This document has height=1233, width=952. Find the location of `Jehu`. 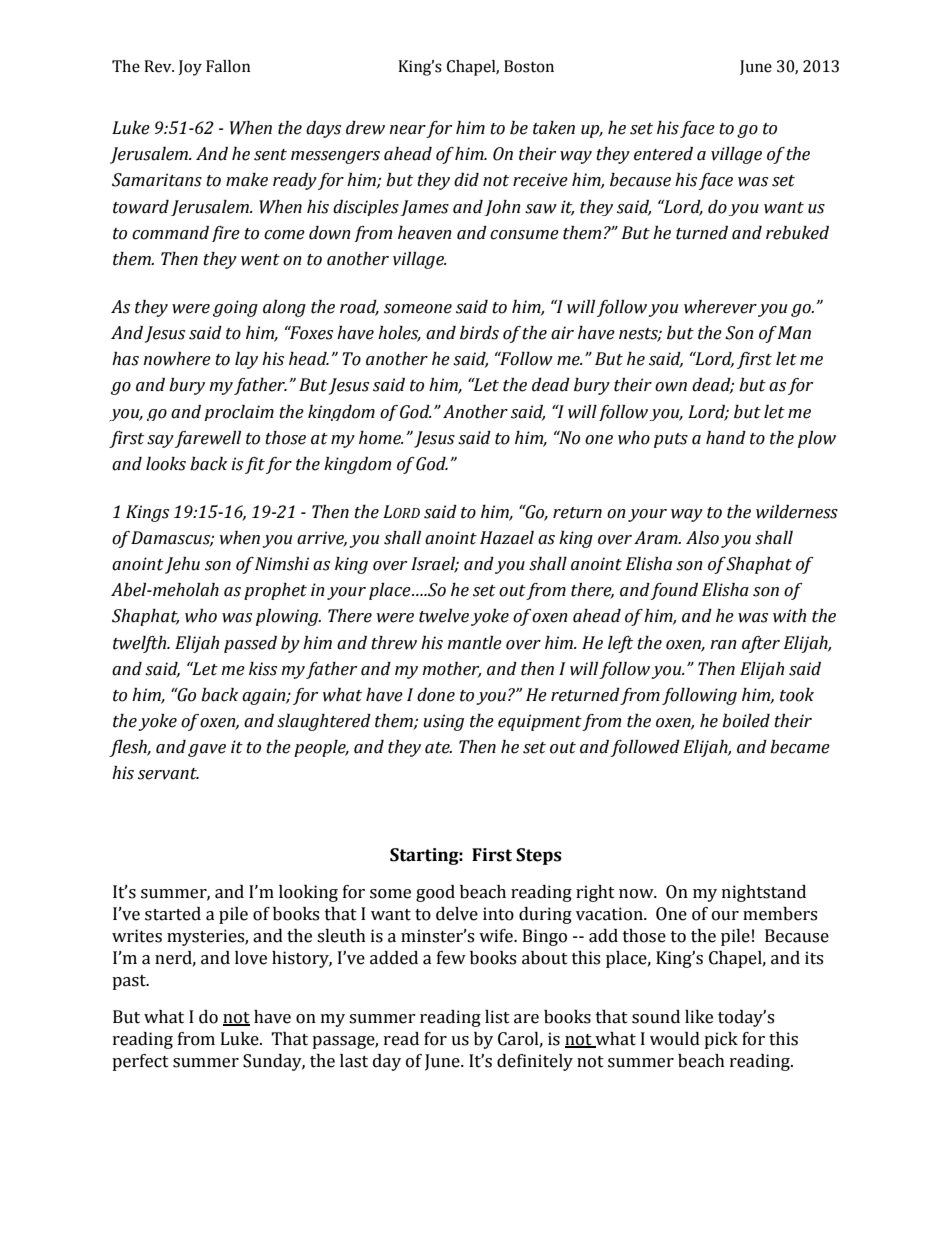

Jehu is located at coordinates (182, 565).
